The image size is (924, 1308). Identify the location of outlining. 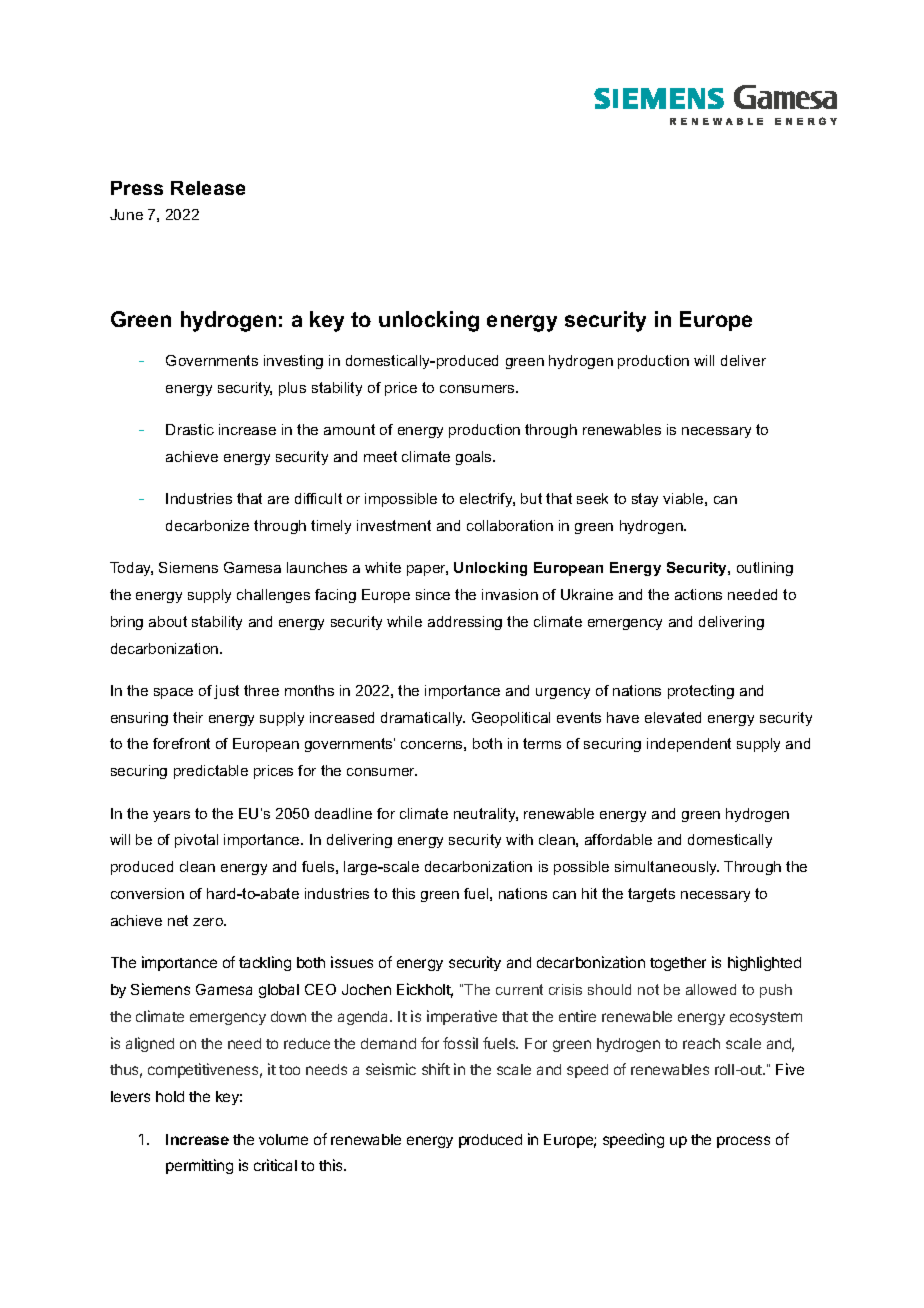
(765, 569).
